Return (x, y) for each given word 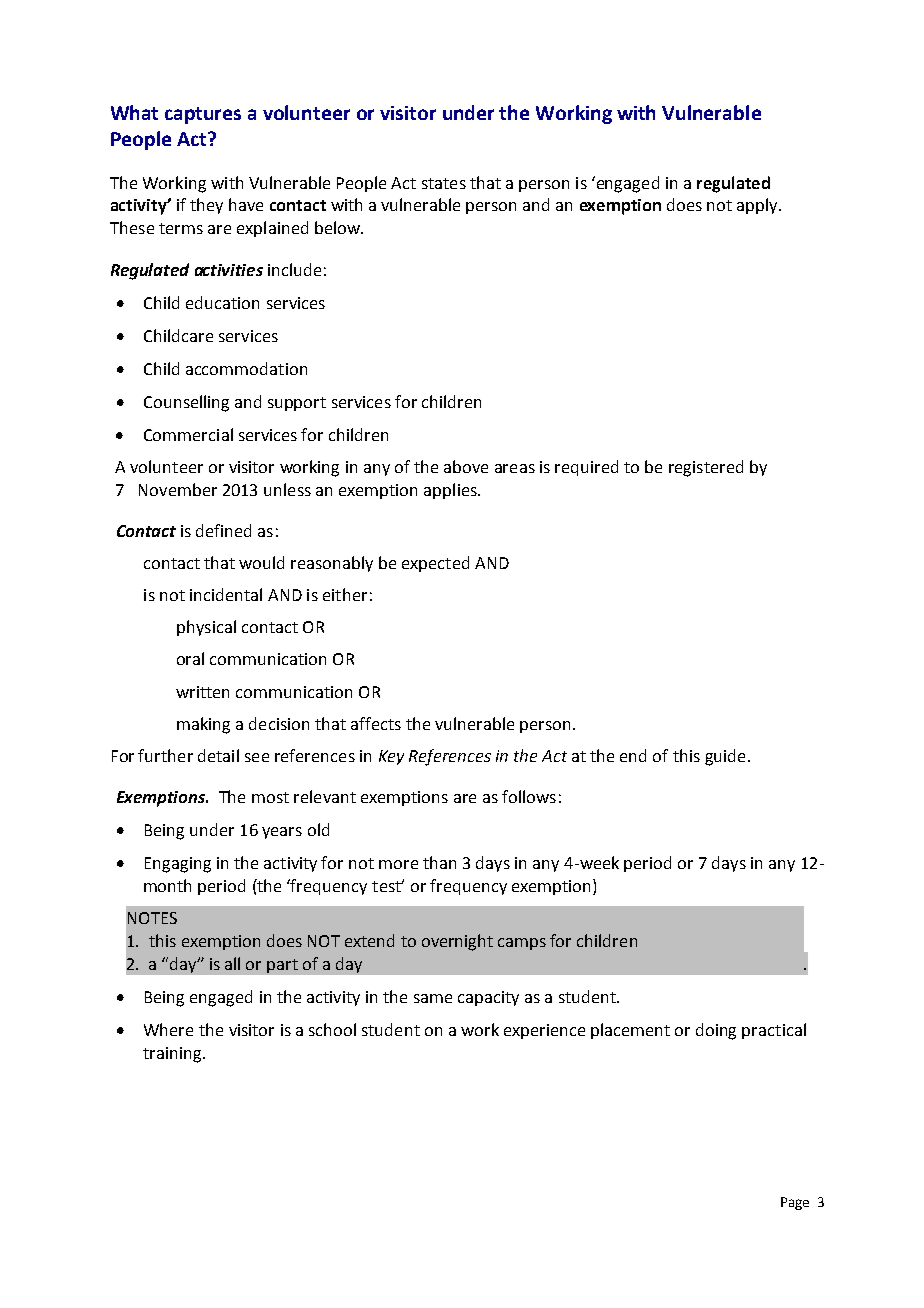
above (466, 466)
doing (716, 1031)
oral (190, 658)
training (173, 1055)
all (232, 963)
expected (435, 564)
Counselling (186, 403)
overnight (457, 942)
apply (758, 206)
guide (725, 757)
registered (706, 468)
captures (203, 115)
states (444, 183)
